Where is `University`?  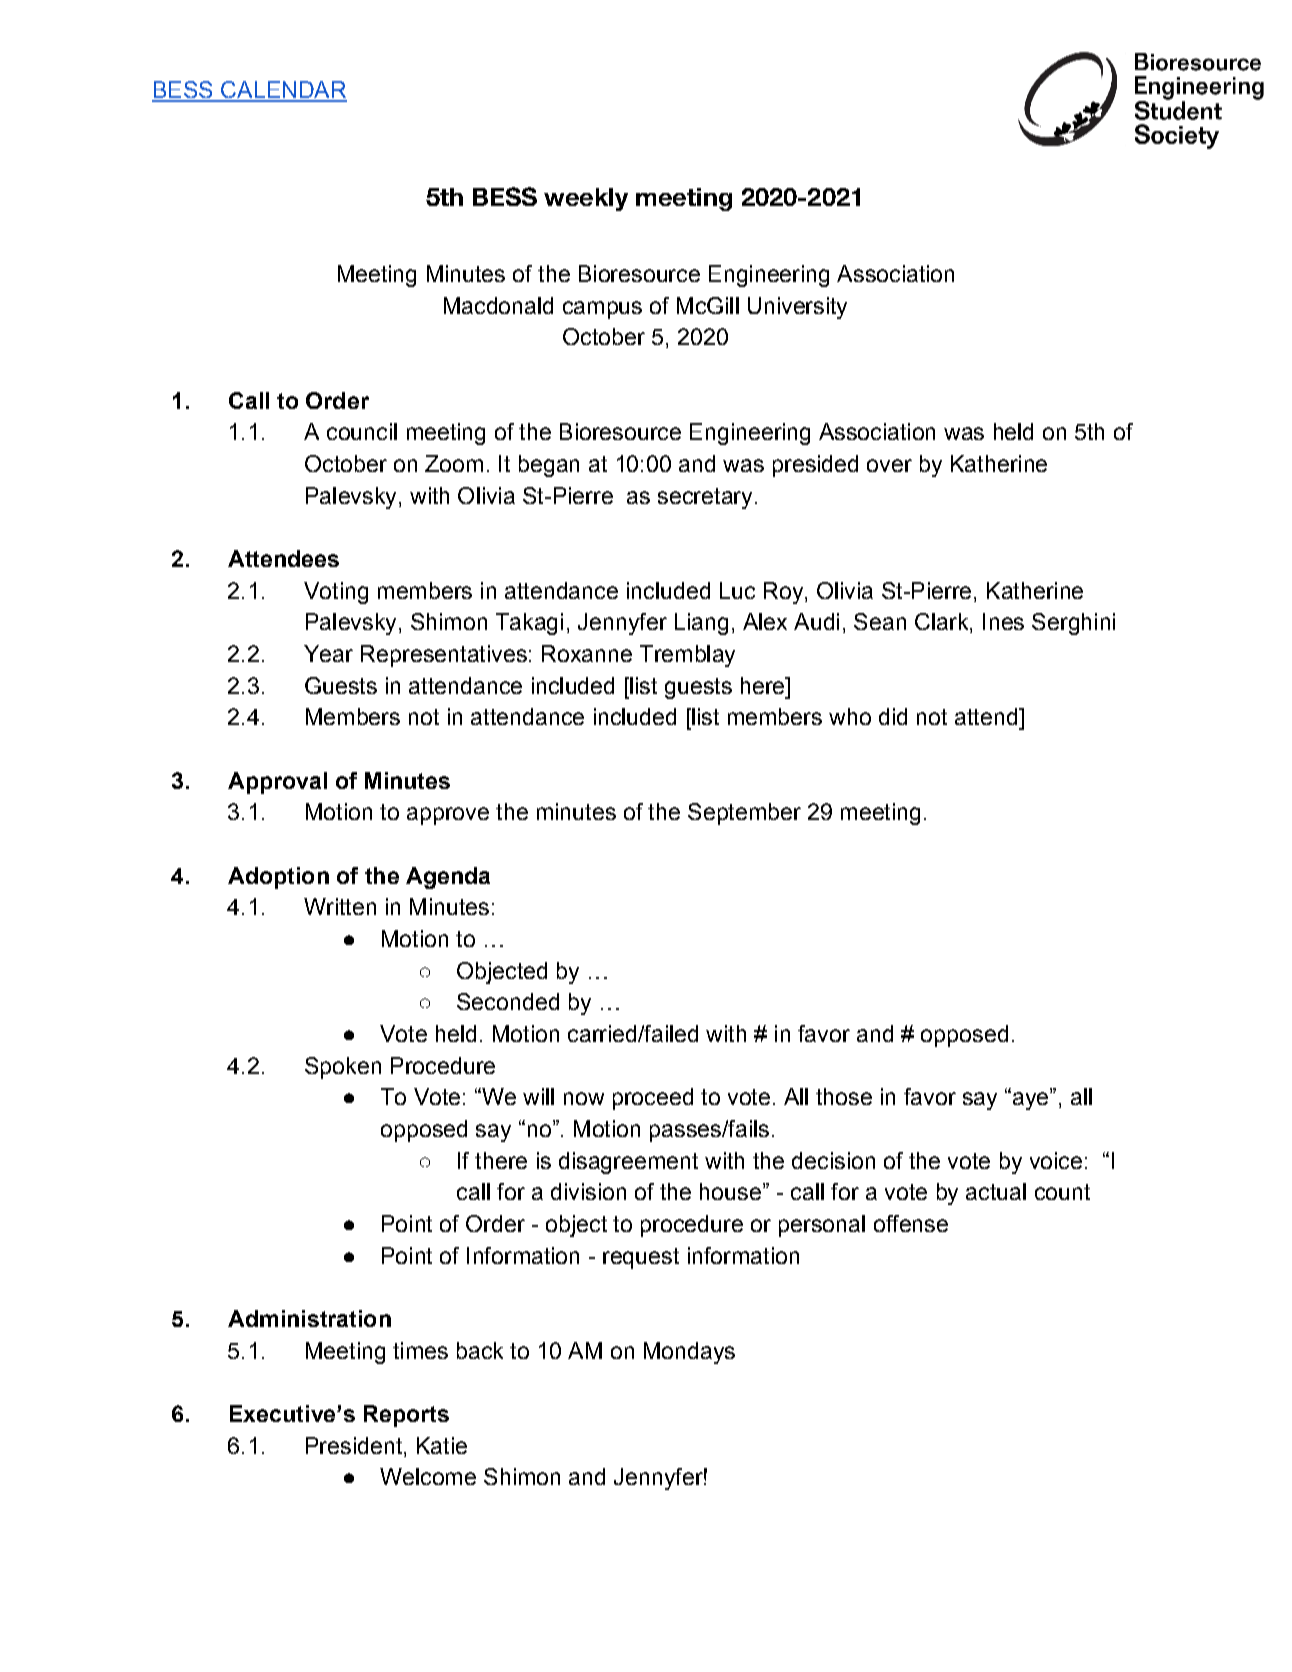
University is located at coordinates (797, 308).
